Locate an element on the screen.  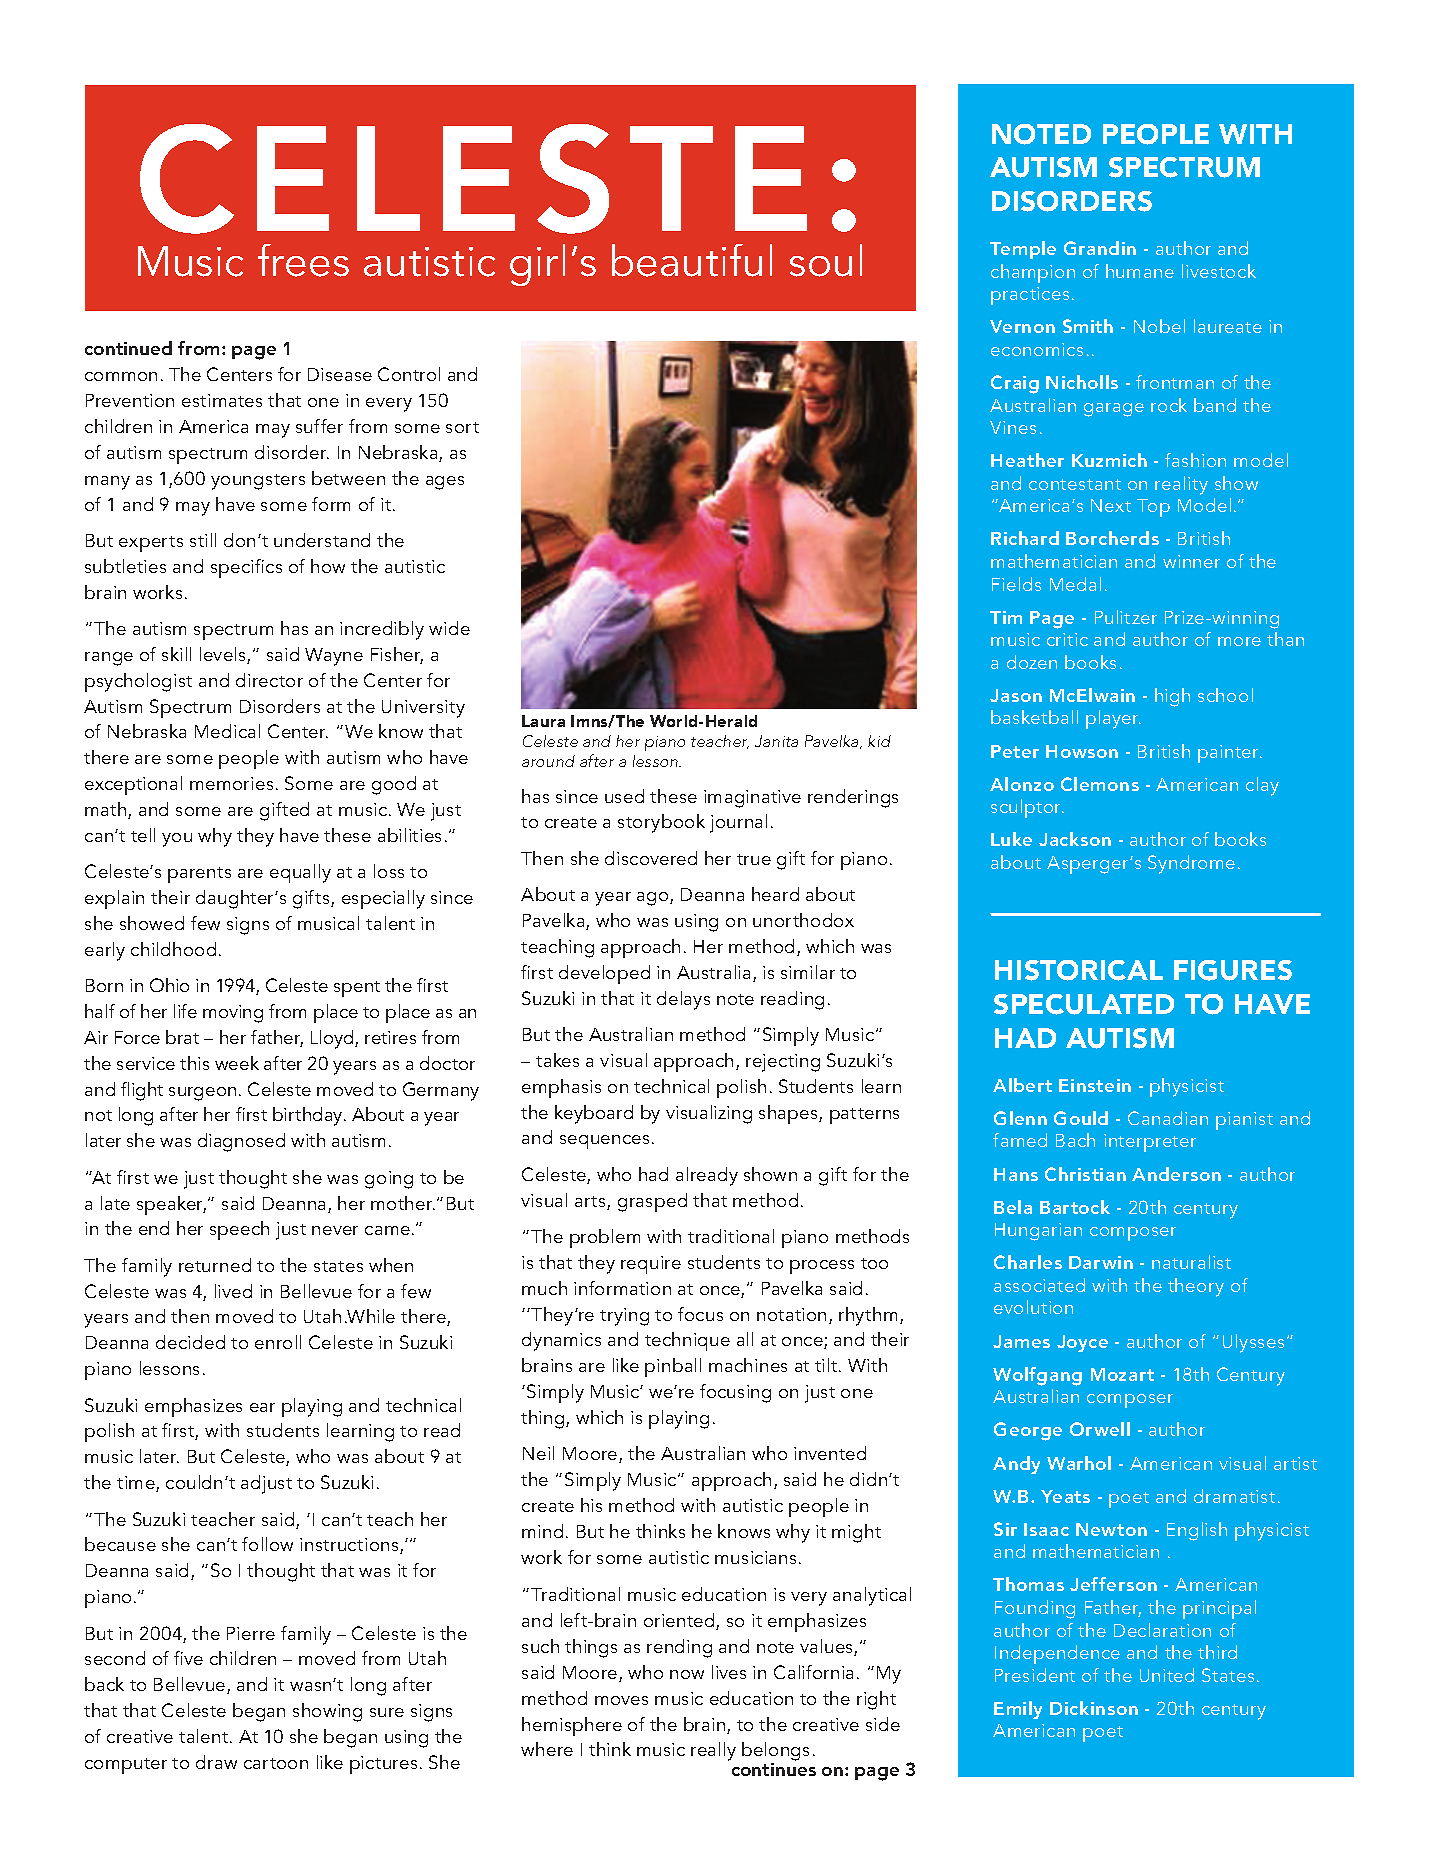
beautiful is located at coordinates (692, 260).
